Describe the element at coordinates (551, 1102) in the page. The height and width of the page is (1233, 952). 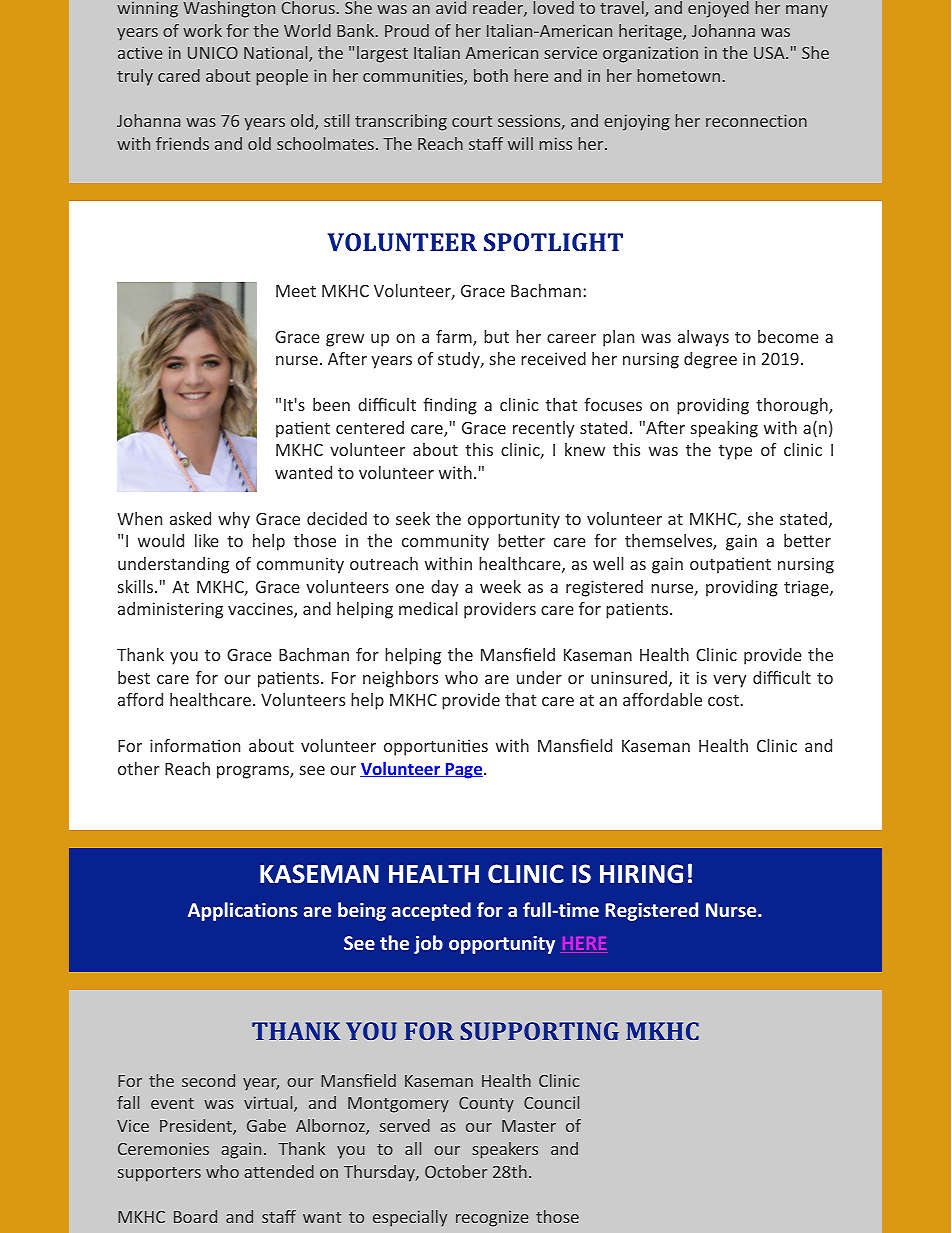
I see `Council` at that location.
